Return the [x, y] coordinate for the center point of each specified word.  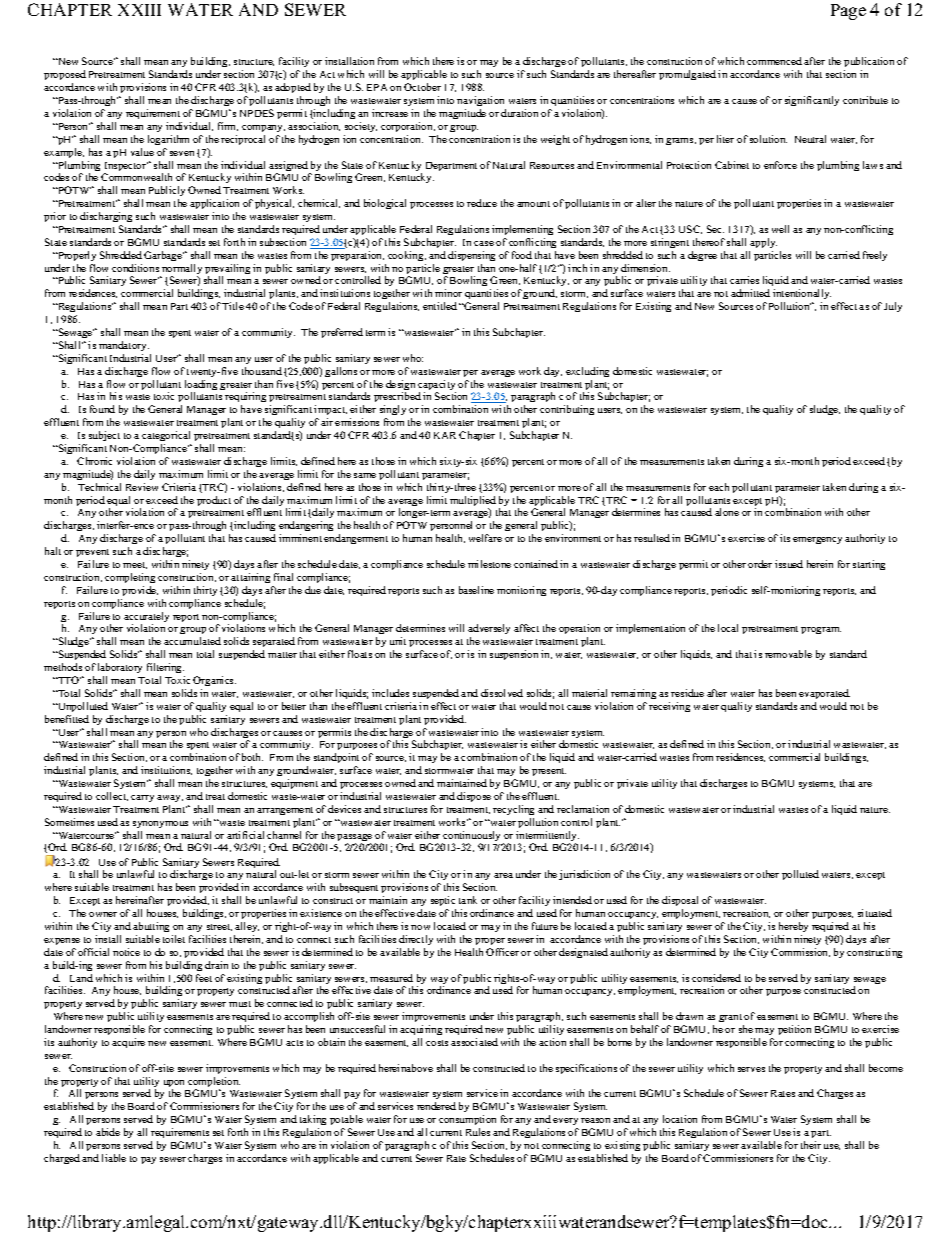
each [719, 487]
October [422, 87]
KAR [445, 435]
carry [142, 798]
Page [848, 12]
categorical [166, 436]
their [811, 1145]
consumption [467, 1122]
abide [108, 1132]
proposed [65, 77]
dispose [474, 797]
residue [687, 693]
